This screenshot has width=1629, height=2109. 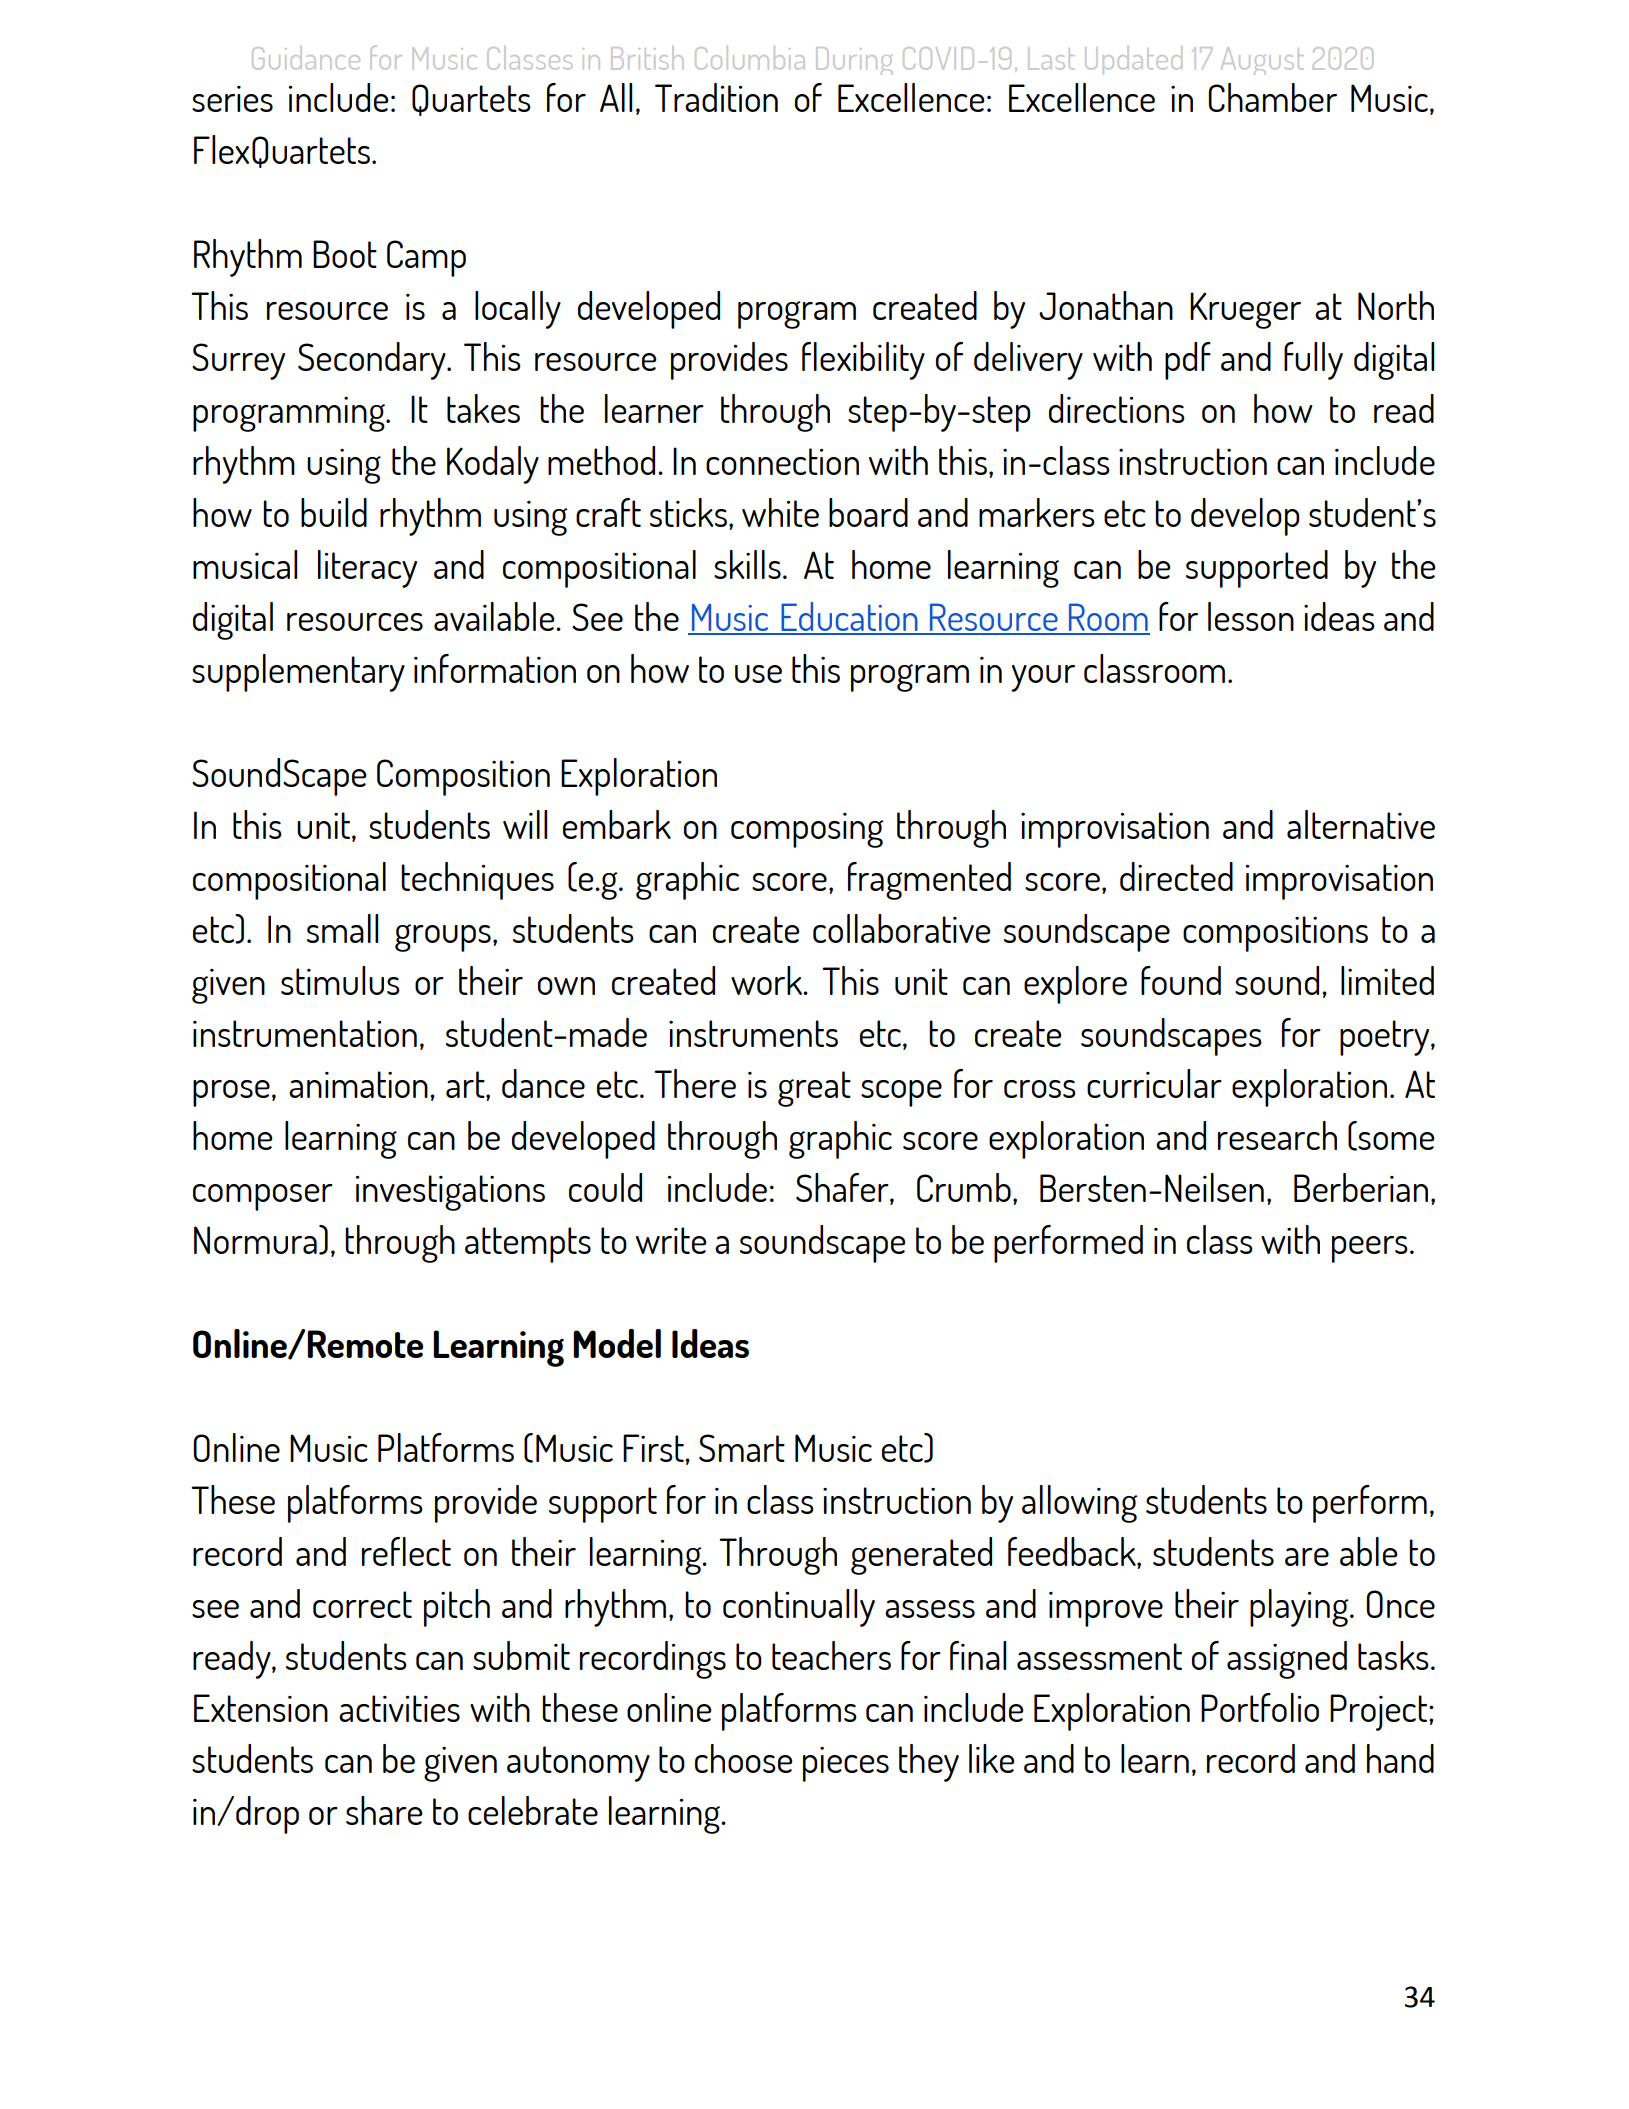 I want to click on peers, so click(x=1370, y=1249).
